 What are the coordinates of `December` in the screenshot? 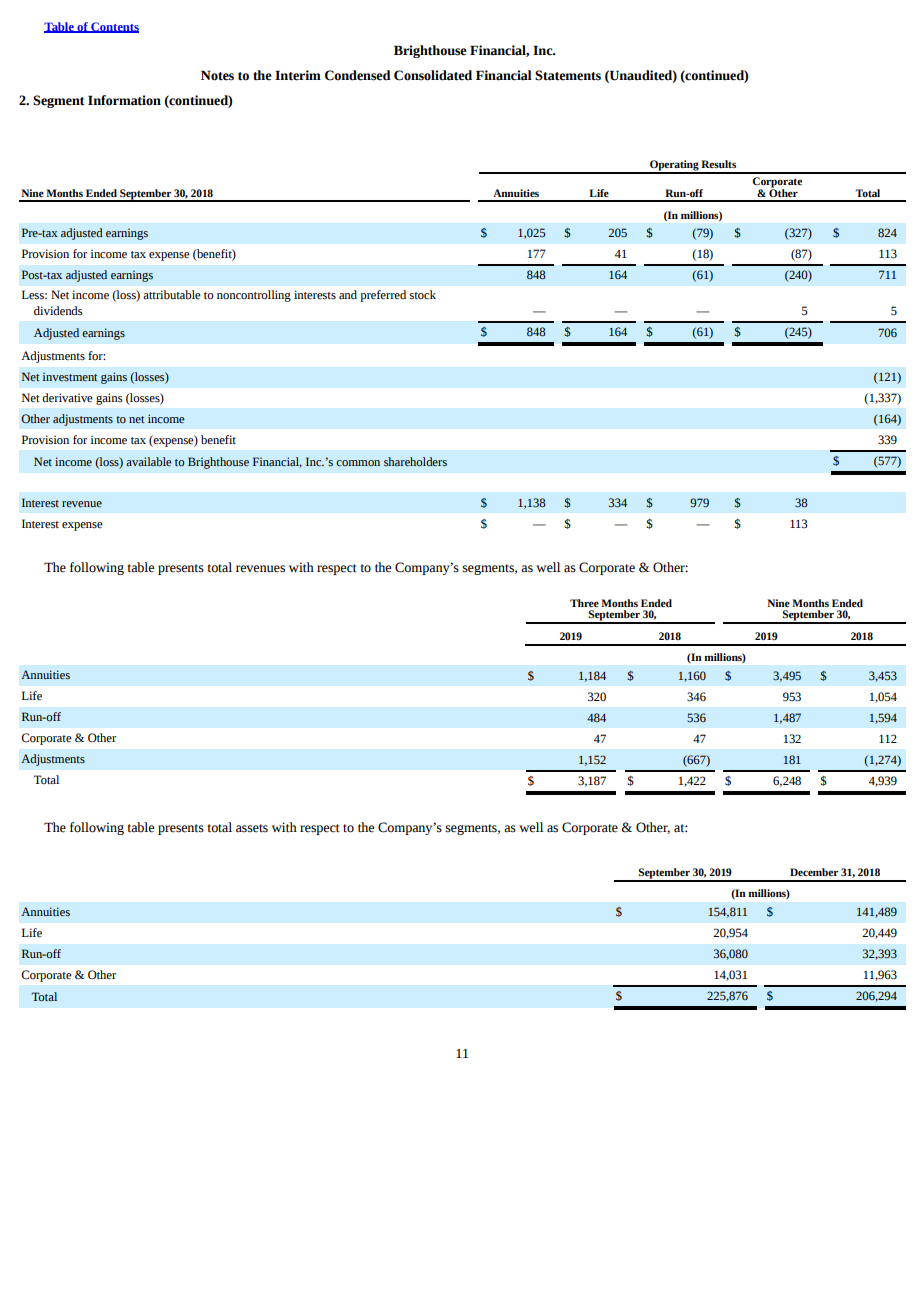 It's located at (814, 872).
